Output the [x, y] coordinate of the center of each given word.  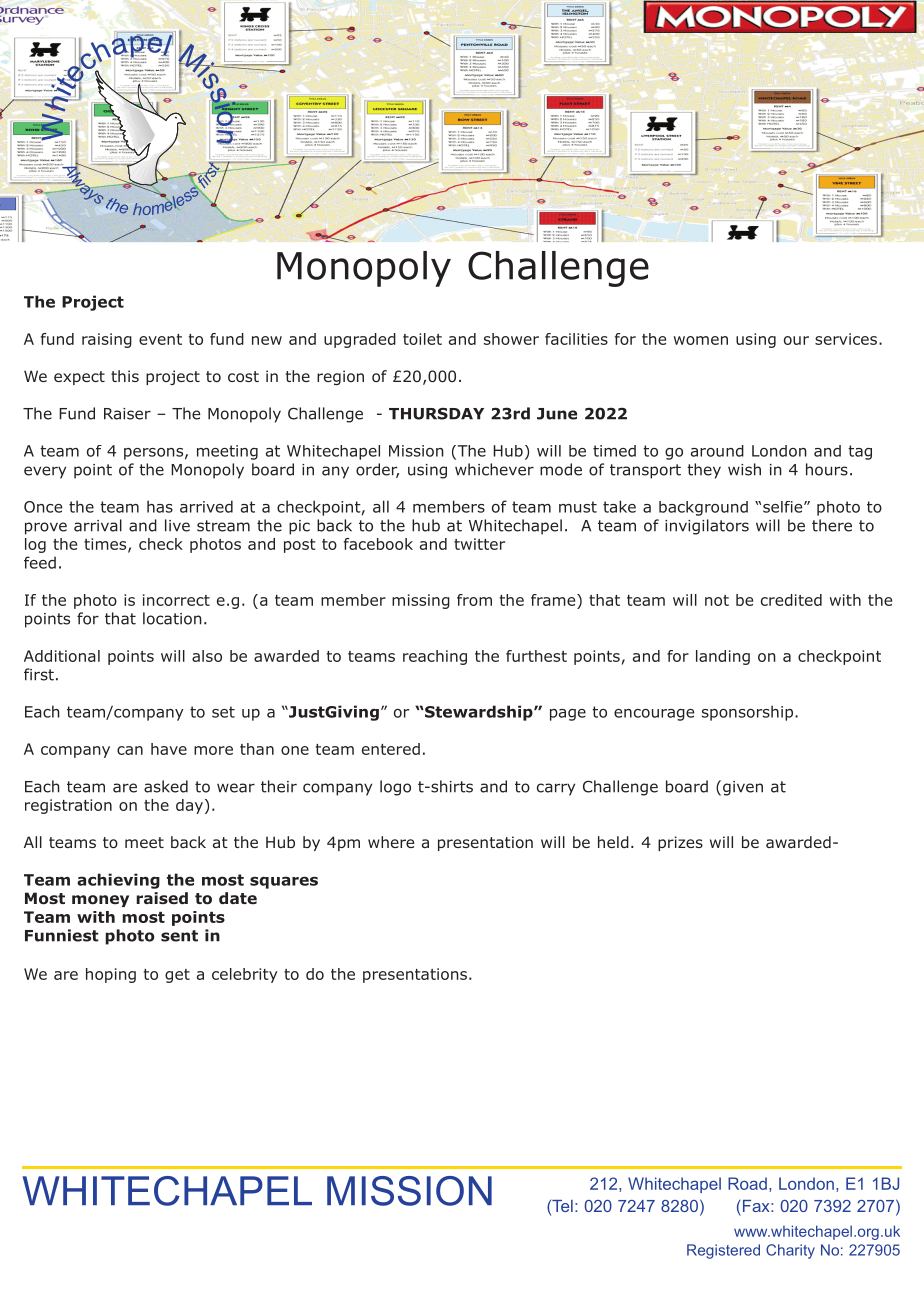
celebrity [245, 975]
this [125, 376]
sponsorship [749, 713]
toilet [422, 339]
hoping [111, 975]
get [177, 976]
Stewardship [479, 713]
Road [747, 1183]
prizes [680, 843]
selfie [784, 507]
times [106, 545]
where [391, 842]
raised [162, 898]
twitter [479, 544]
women [701, 340]
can [130, 750]
